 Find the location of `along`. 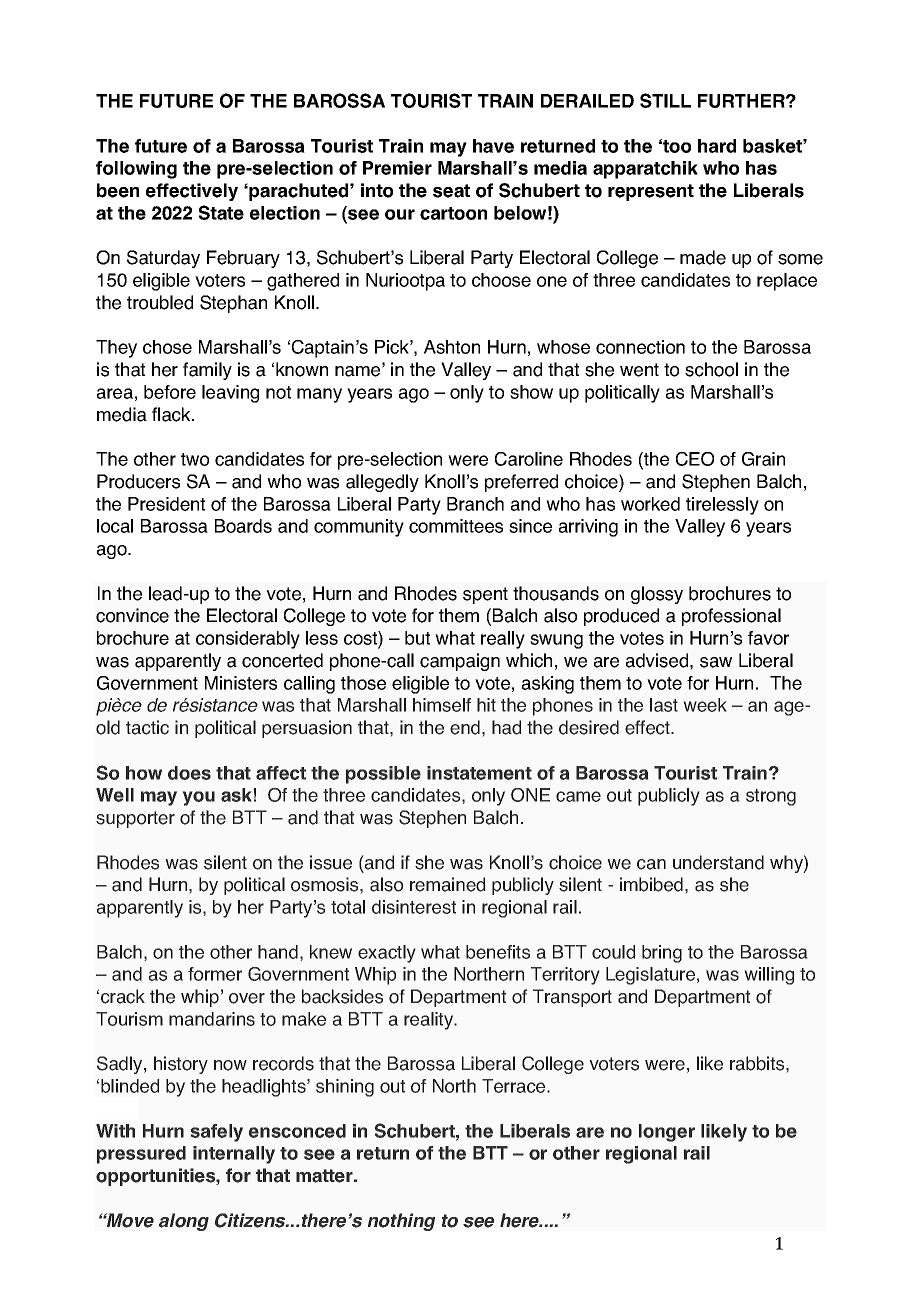

along is located at coordinates (184, 1222).
